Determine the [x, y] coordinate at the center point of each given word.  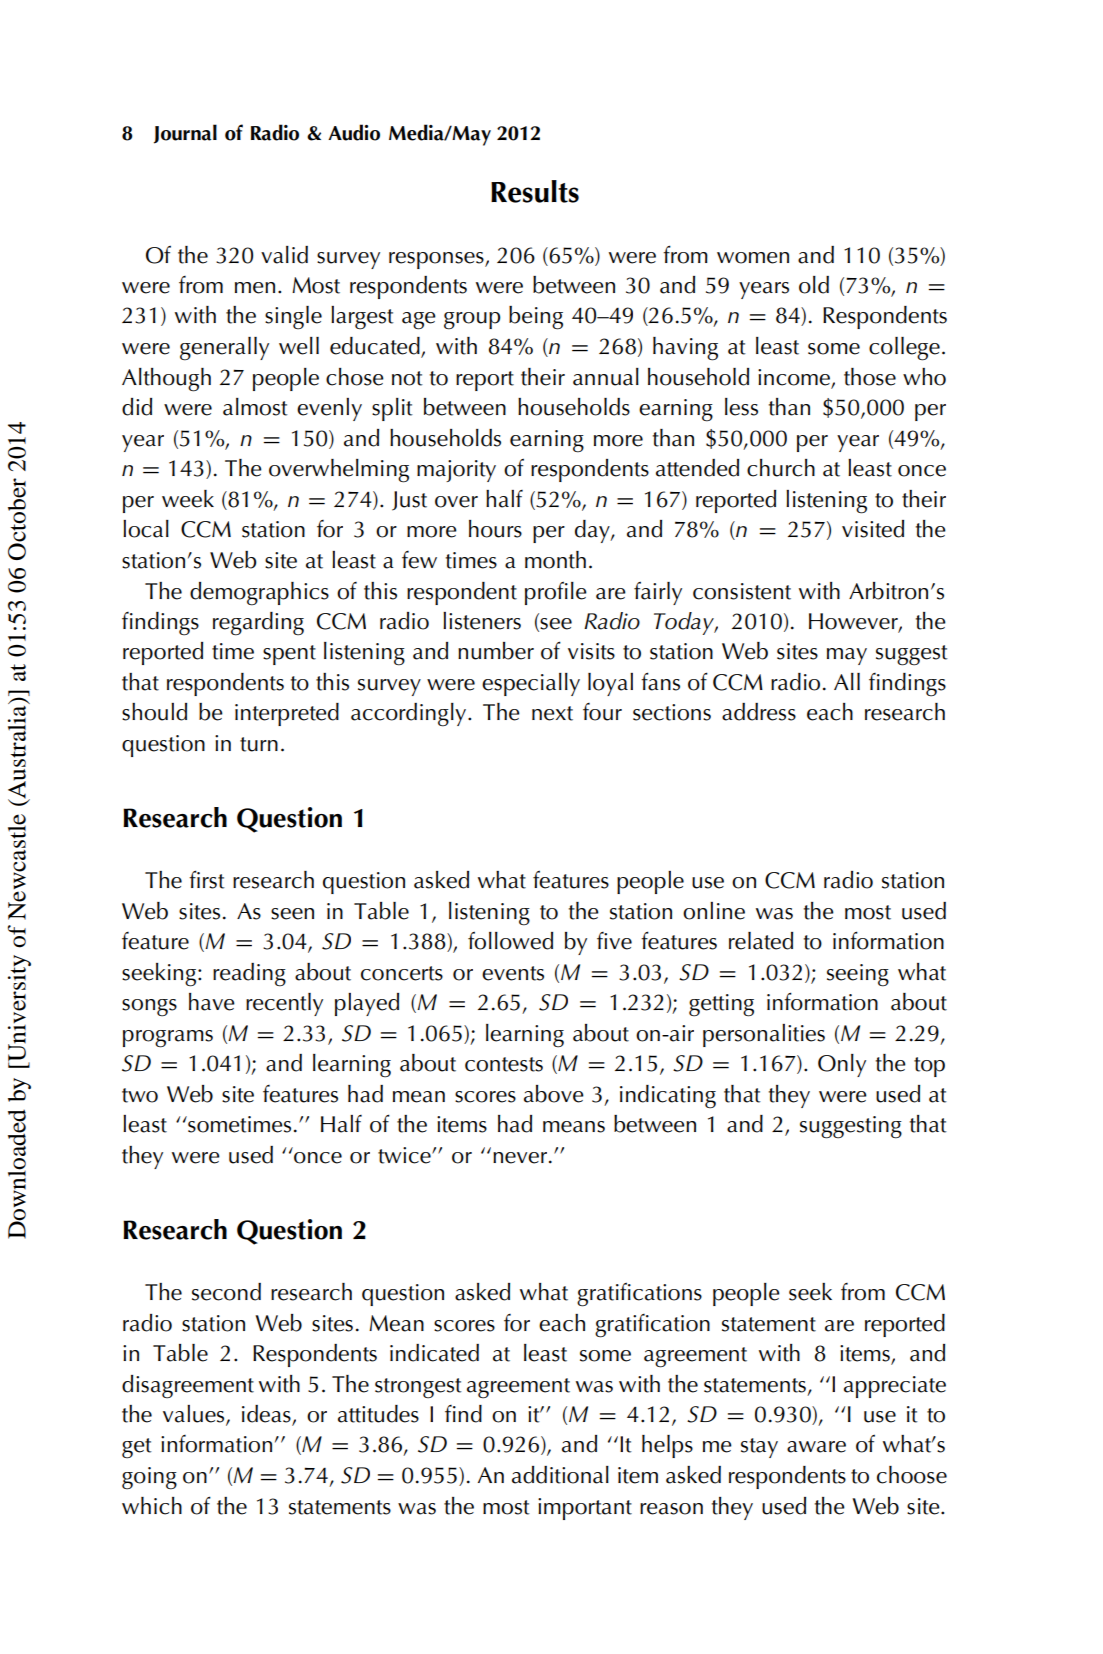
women [753, 258]
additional [560, 1475]
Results [535, 191]
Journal [185, 134]
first [207, 879]
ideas [267, 1415]
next [552, 713]
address [759, 712]
